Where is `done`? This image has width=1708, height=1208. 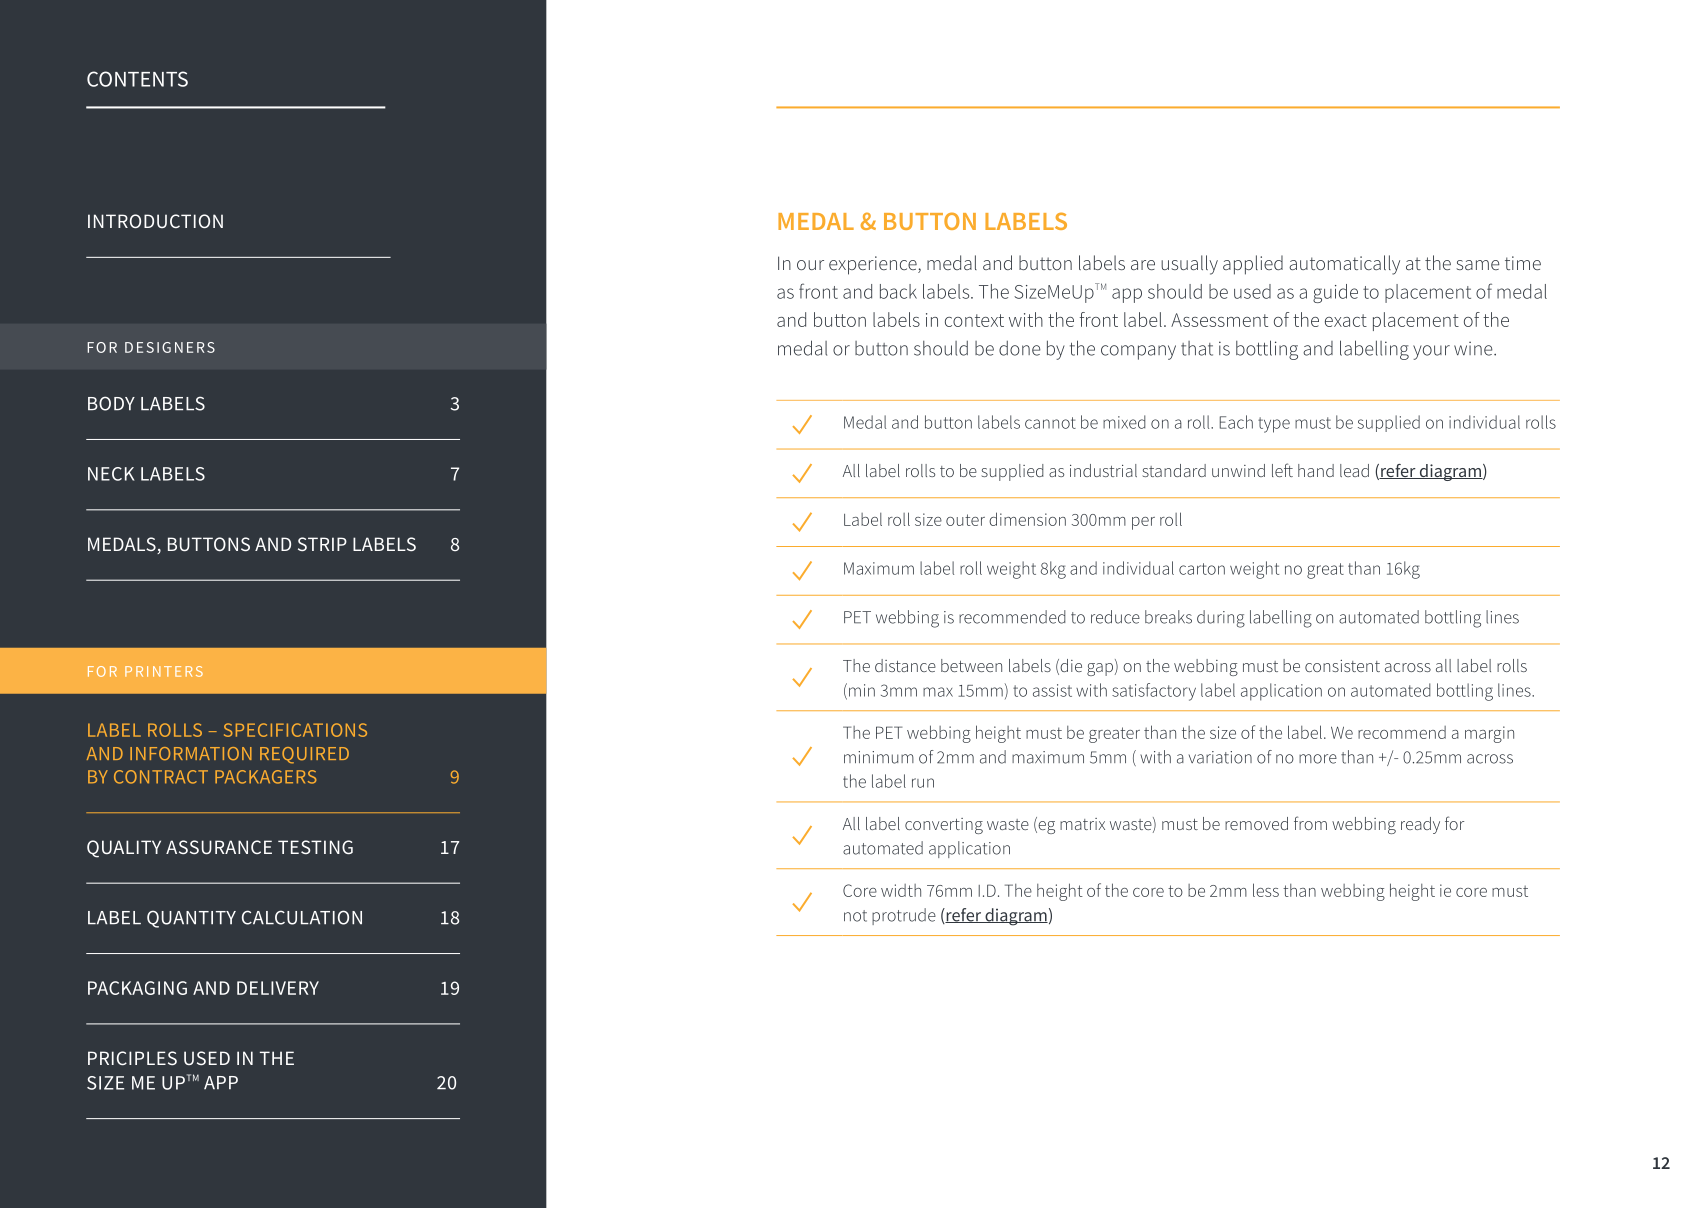 done is located at coordinates (1020, 348).
